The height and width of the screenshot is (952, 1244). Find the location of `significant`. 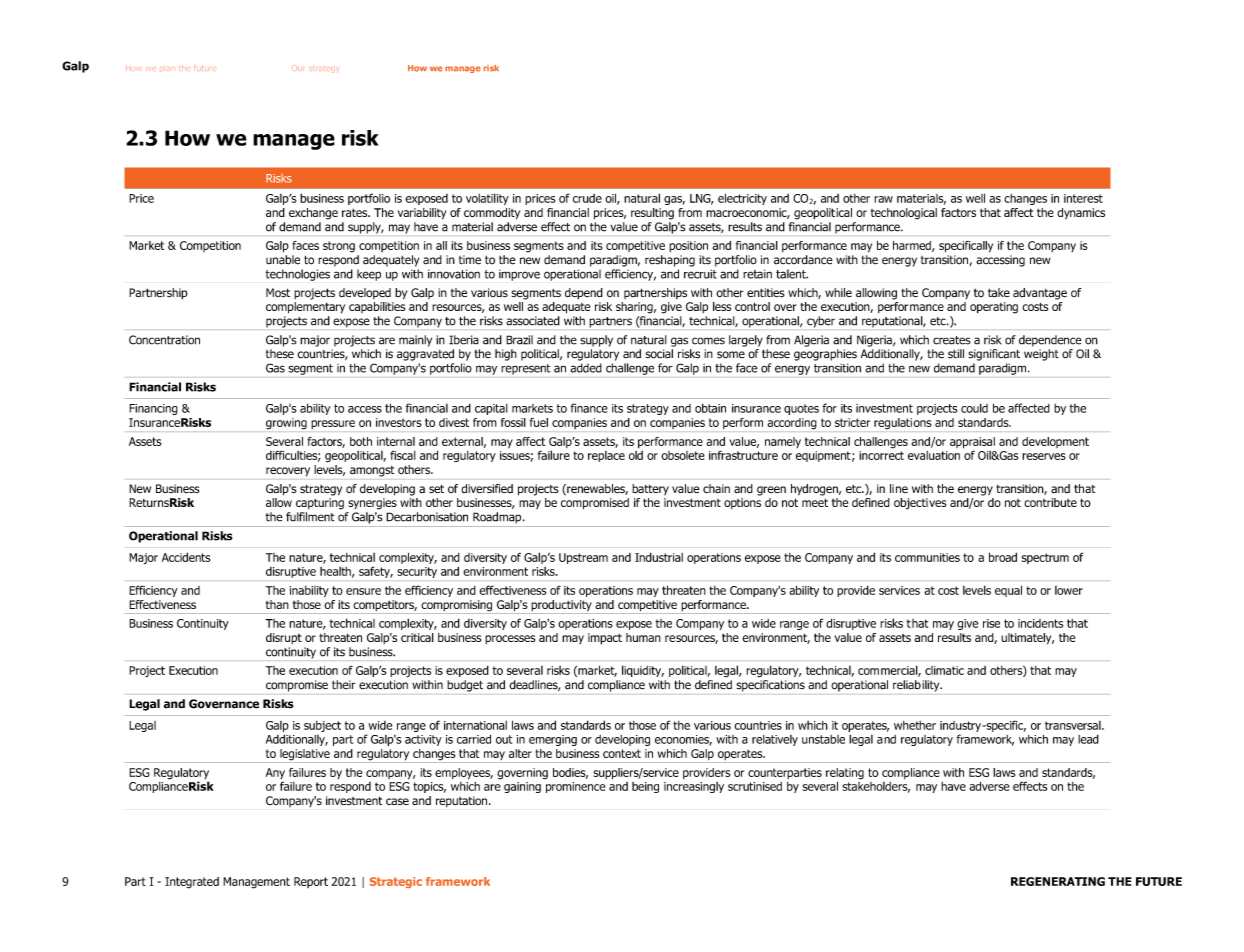

significant is located at coordinates (994, 355).
